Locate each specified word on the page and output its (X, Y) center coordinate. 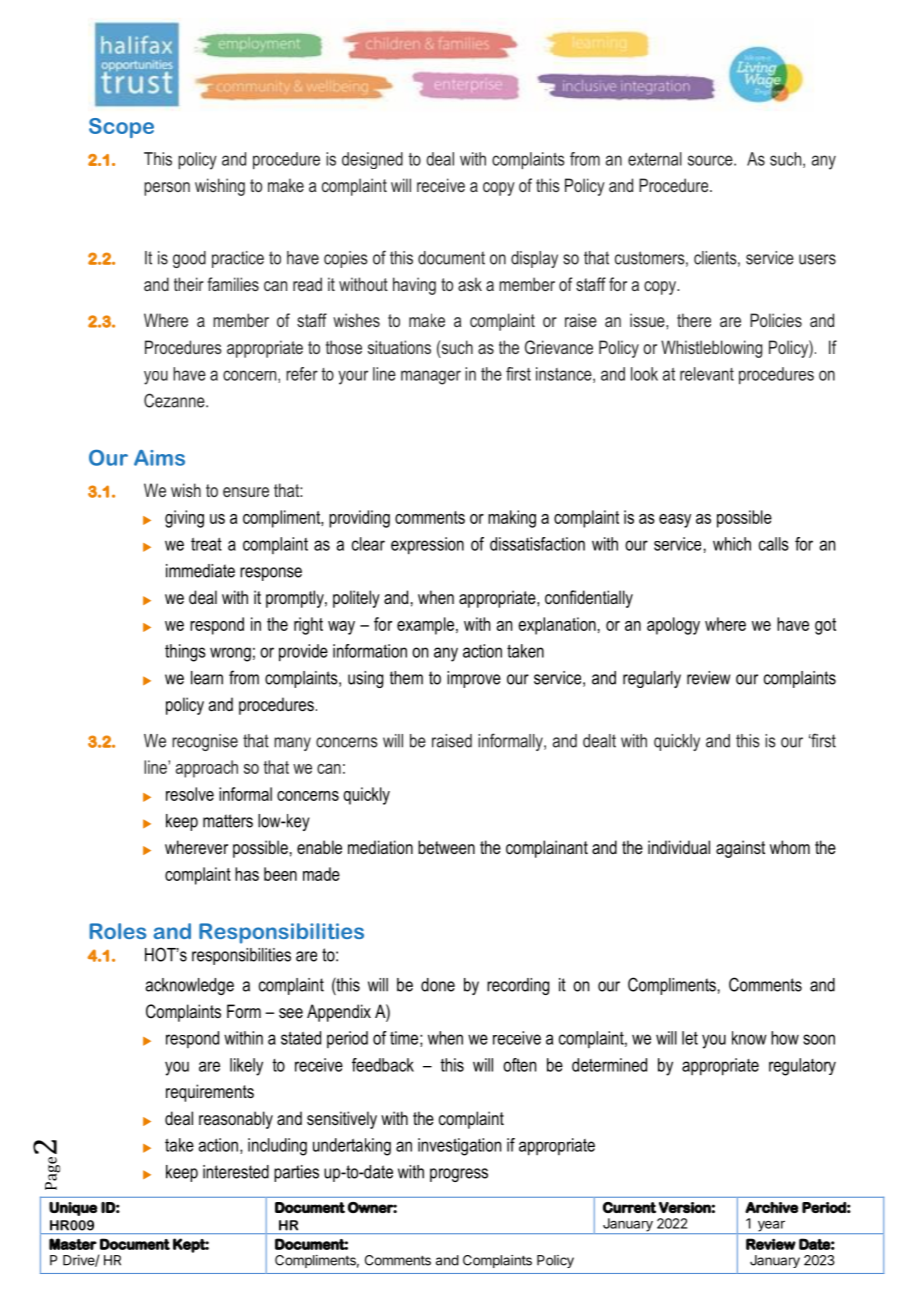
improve (474, 679)
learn (207, 678)
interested (236, 1172)
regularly (652, 679)
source (711, 160)
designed (372, 160)
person (167, 189)
